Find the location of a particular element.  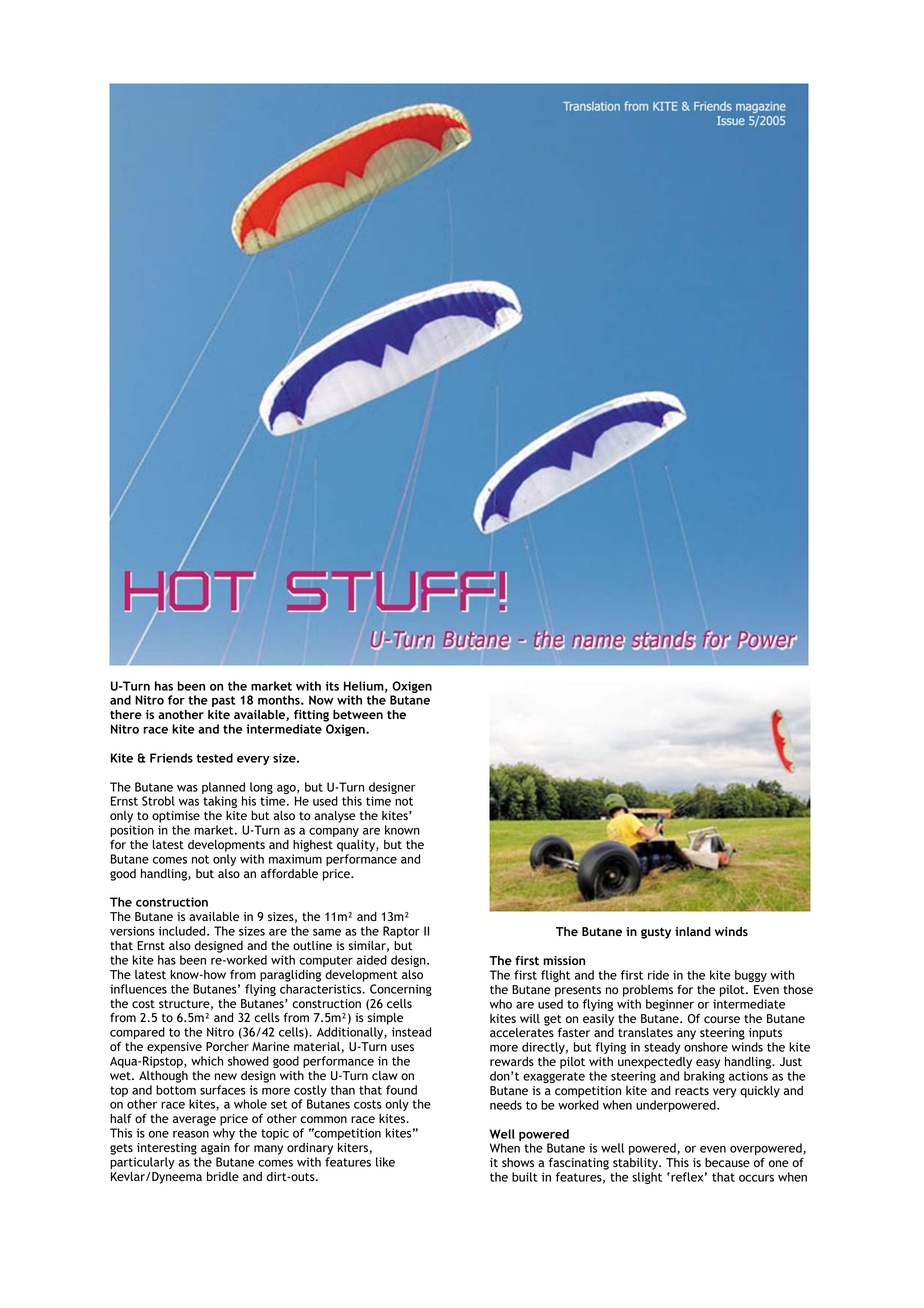

analyse is located at coordinates (335, 817).
